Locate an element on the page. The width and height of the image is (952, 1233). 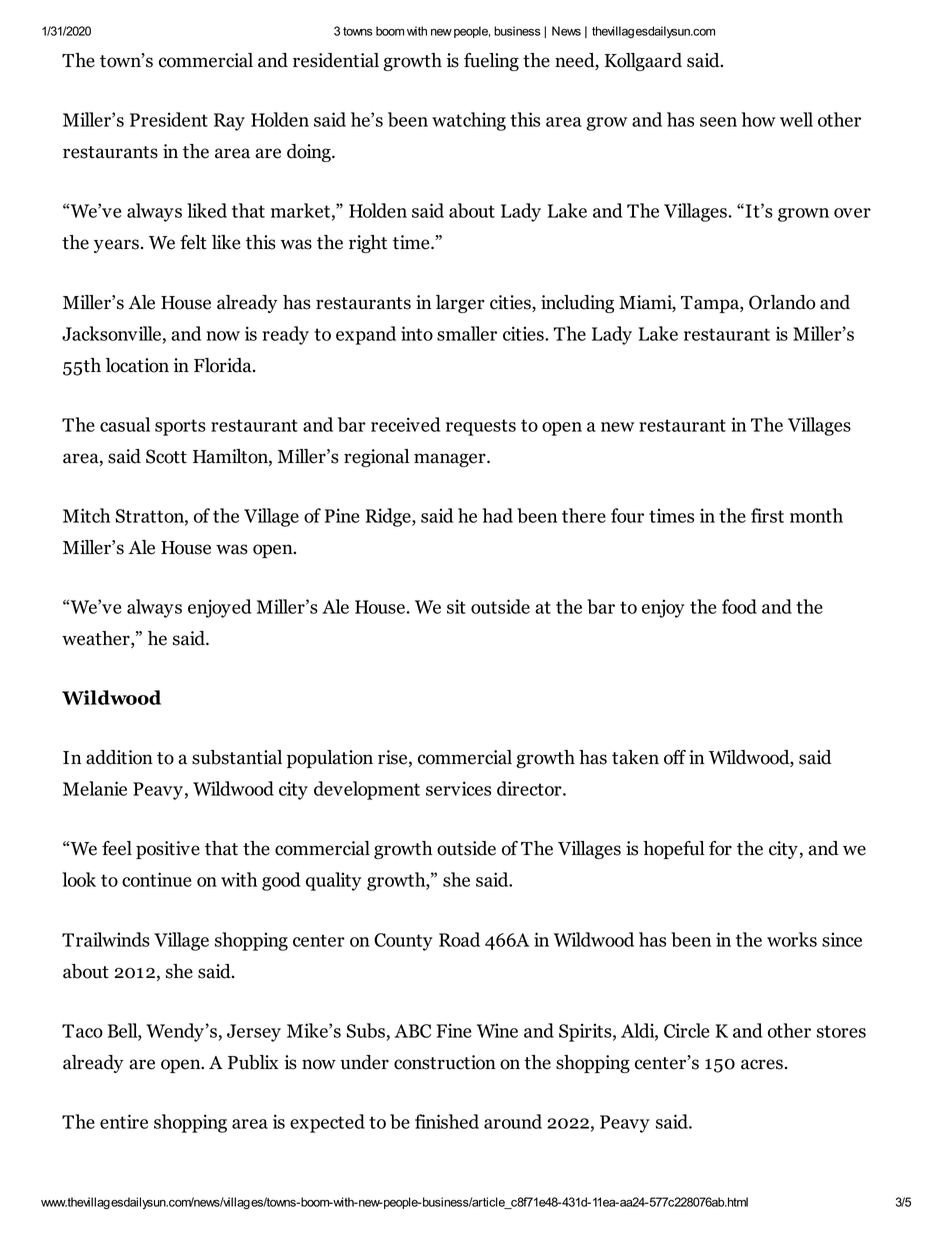
how is located at coordinates (759, 119).
